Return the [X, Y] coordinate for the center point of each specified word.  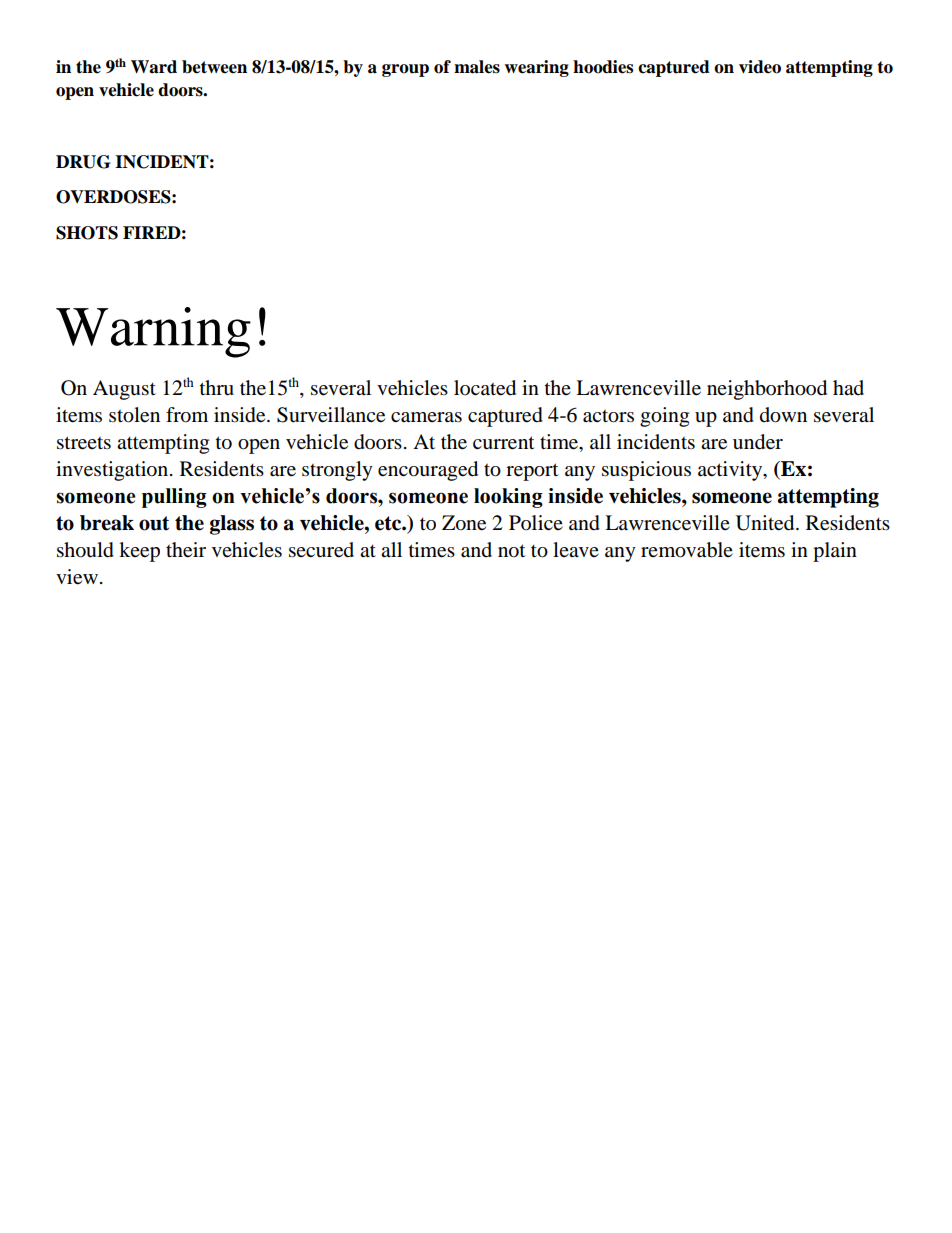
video [760, 67]
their [186, 550]
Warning [153, 332]
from [187, 415]
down [783, 415]
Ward [154, 67]
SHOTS [87, 233]
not [511, 551]
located [485, 388]
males [477, 67]
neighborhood [767, 390]
